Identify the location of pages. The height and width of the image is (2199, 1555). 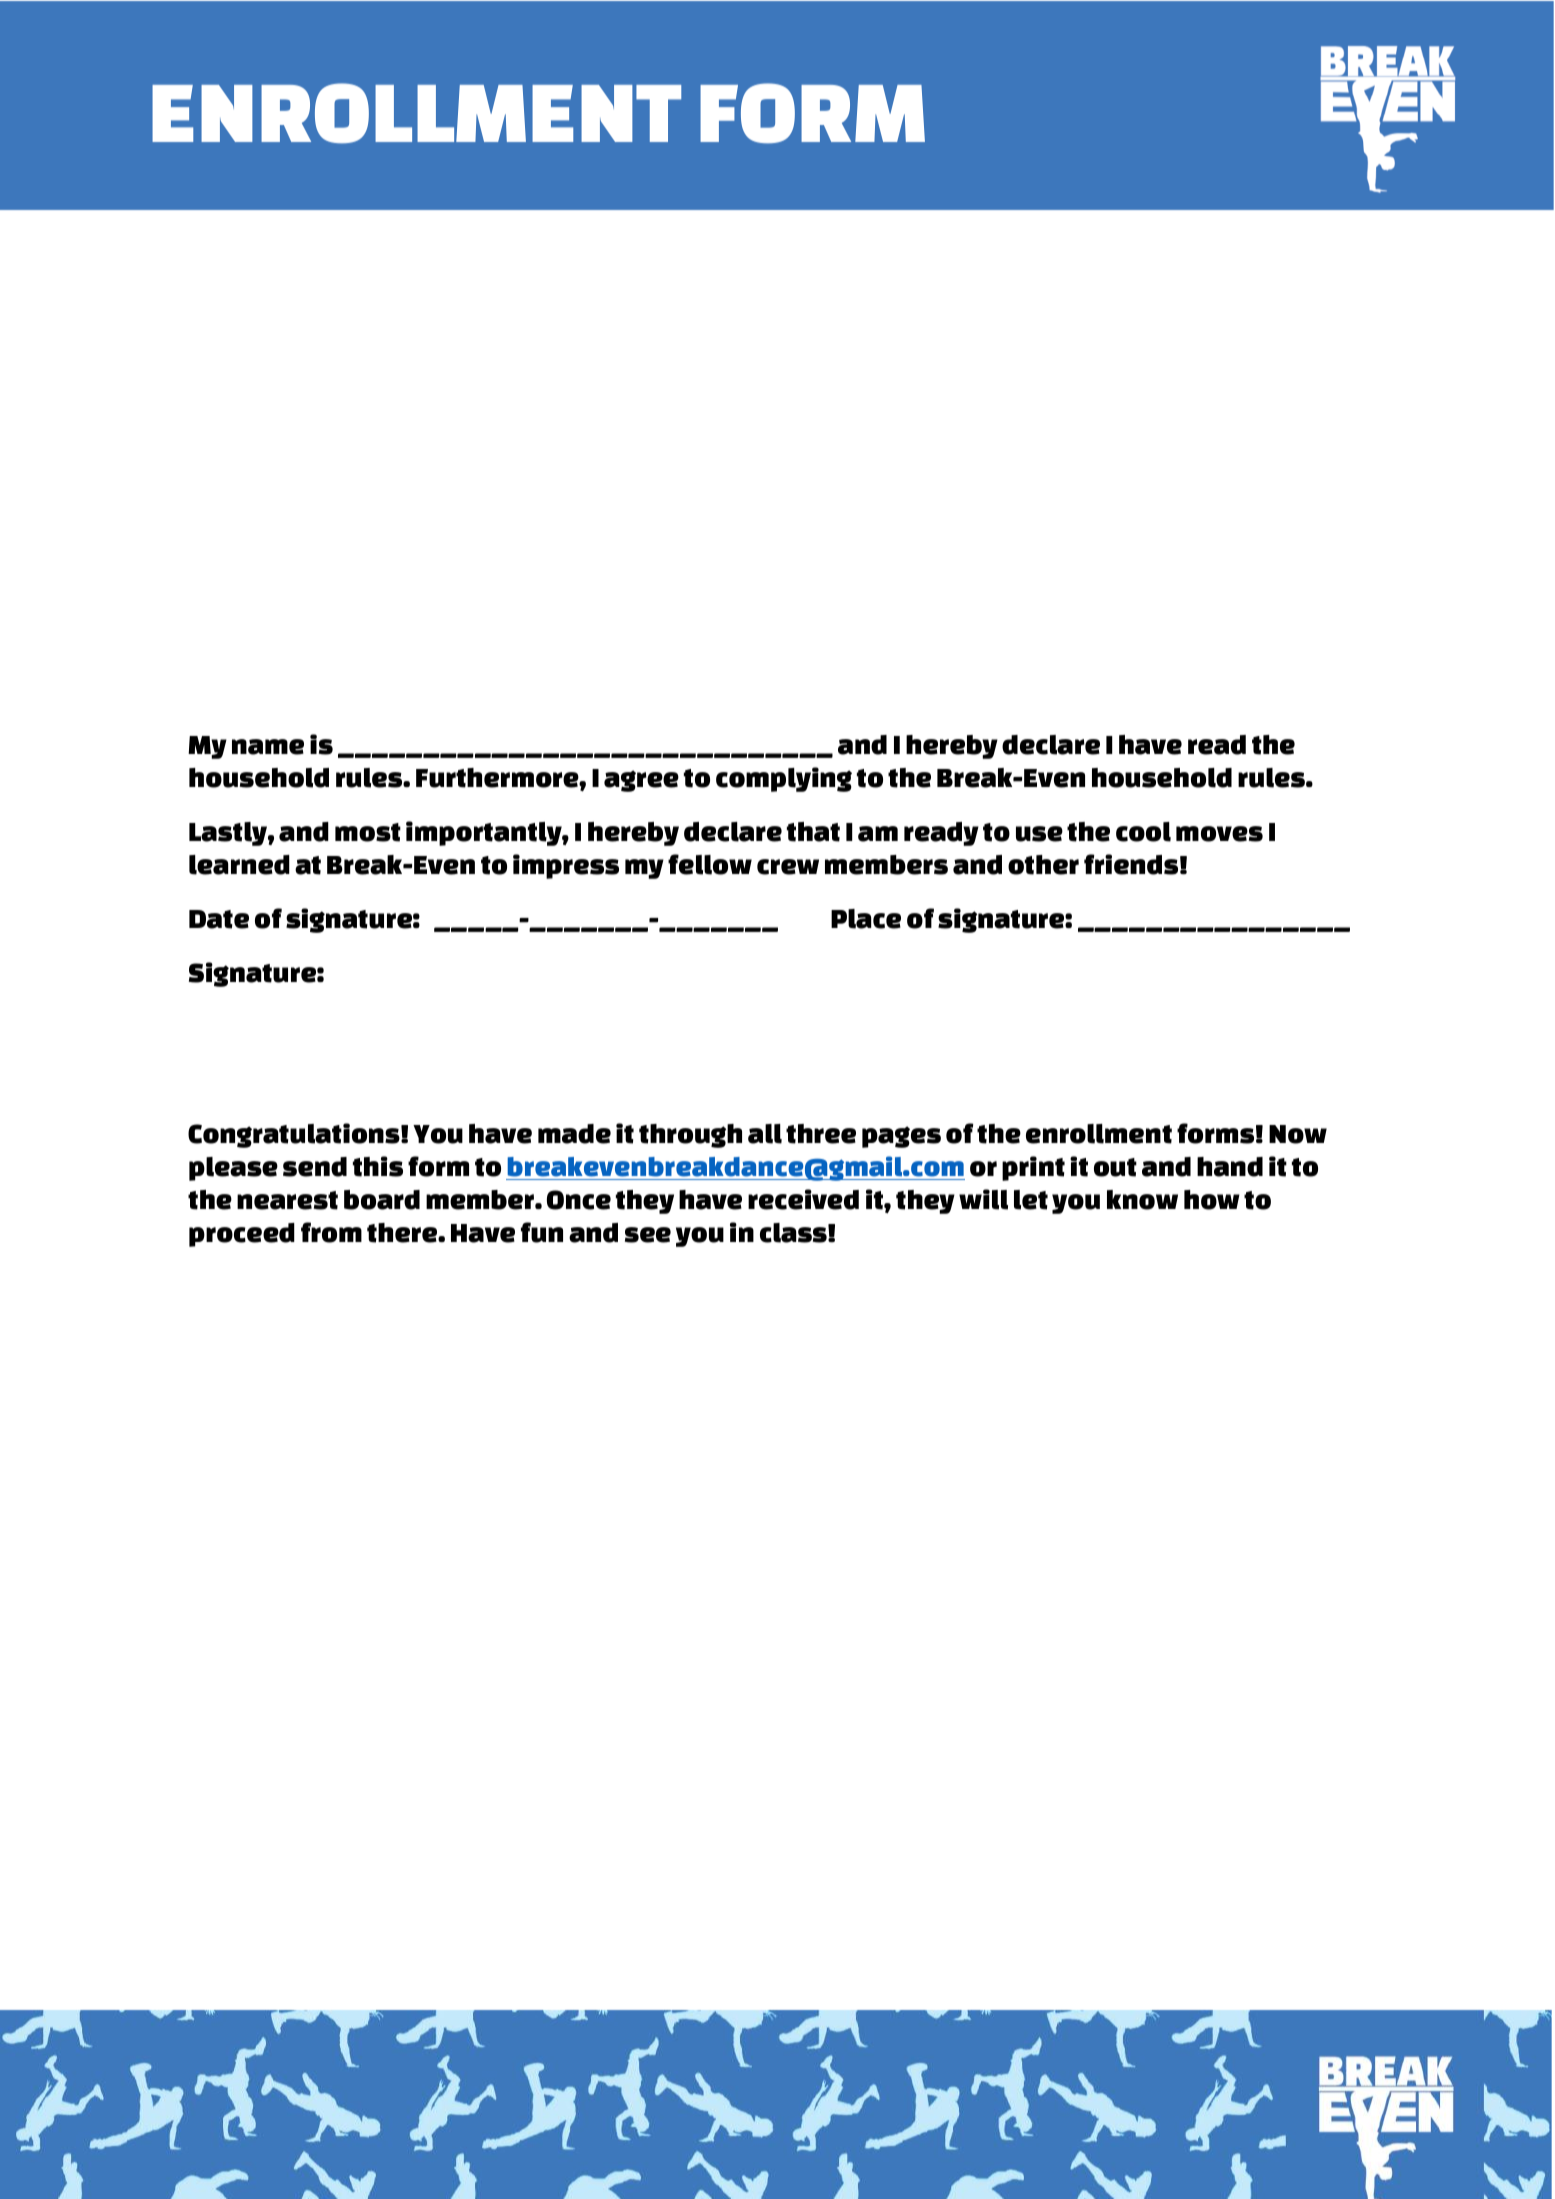
(901, 1137).
